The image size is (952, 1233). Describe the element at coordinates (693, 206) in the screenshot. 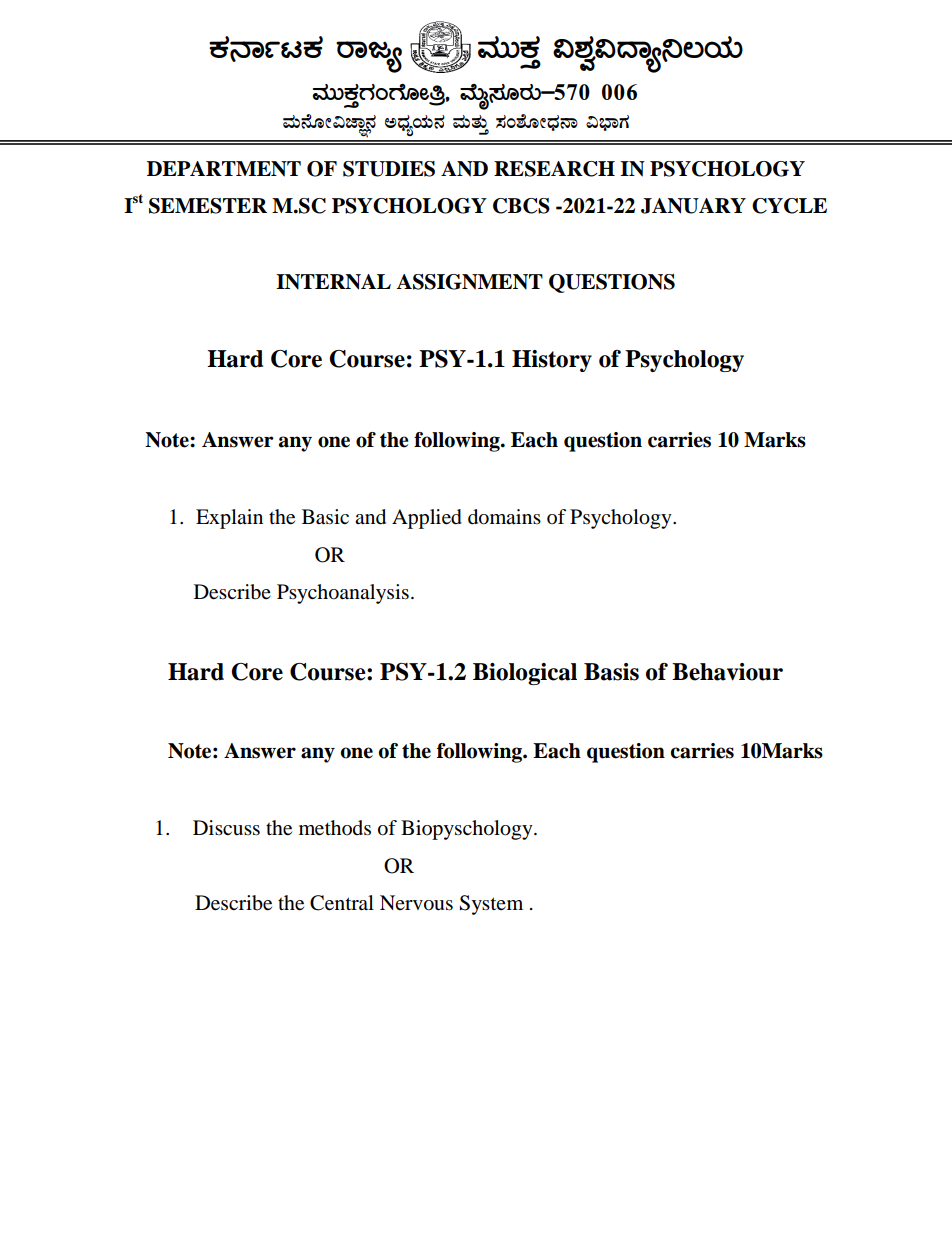

I see `JANUARY` at that location.
